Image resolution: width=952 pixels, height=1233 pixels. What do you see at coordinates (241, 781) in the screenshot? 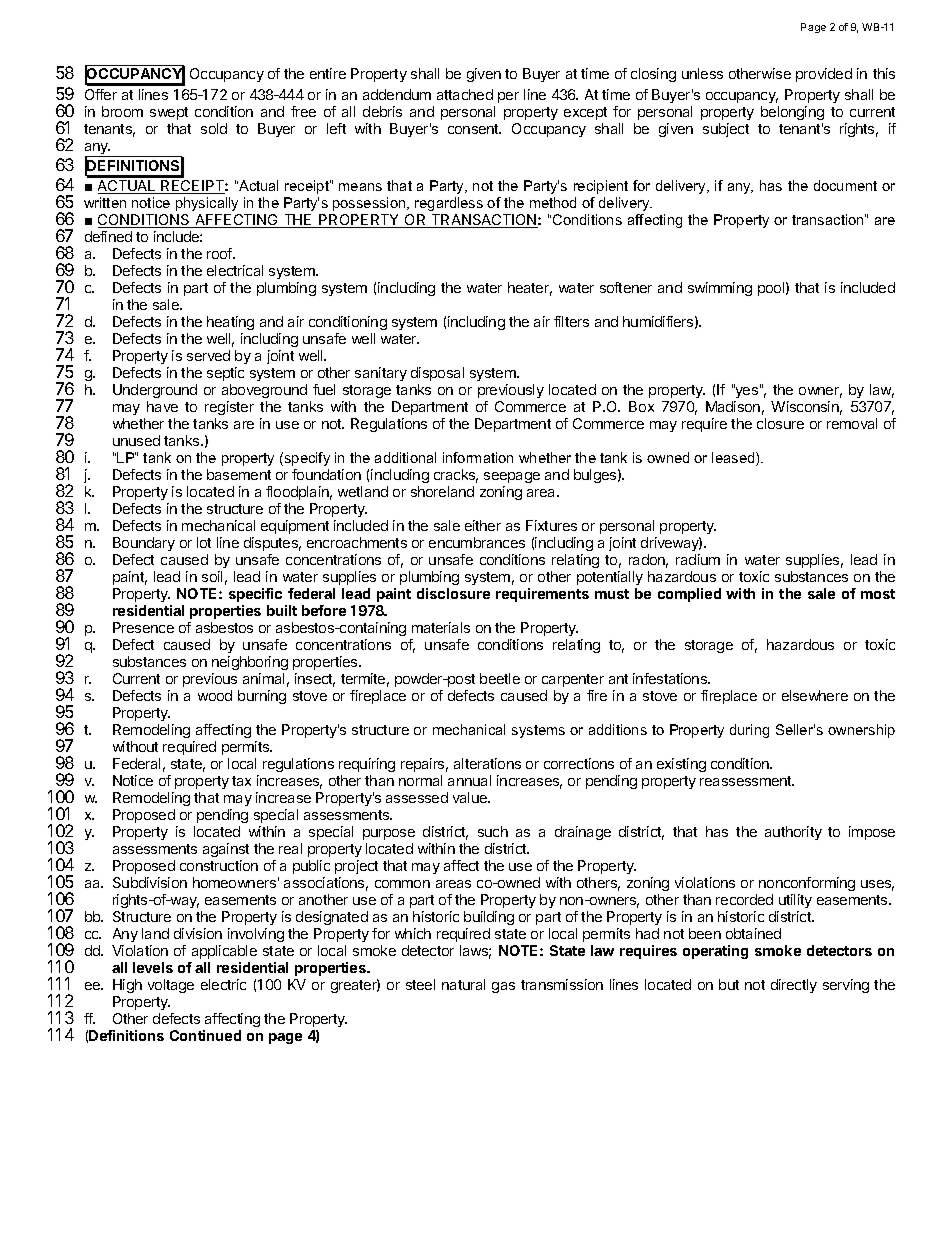
I see `tax` at bounding box center [241, 781].
